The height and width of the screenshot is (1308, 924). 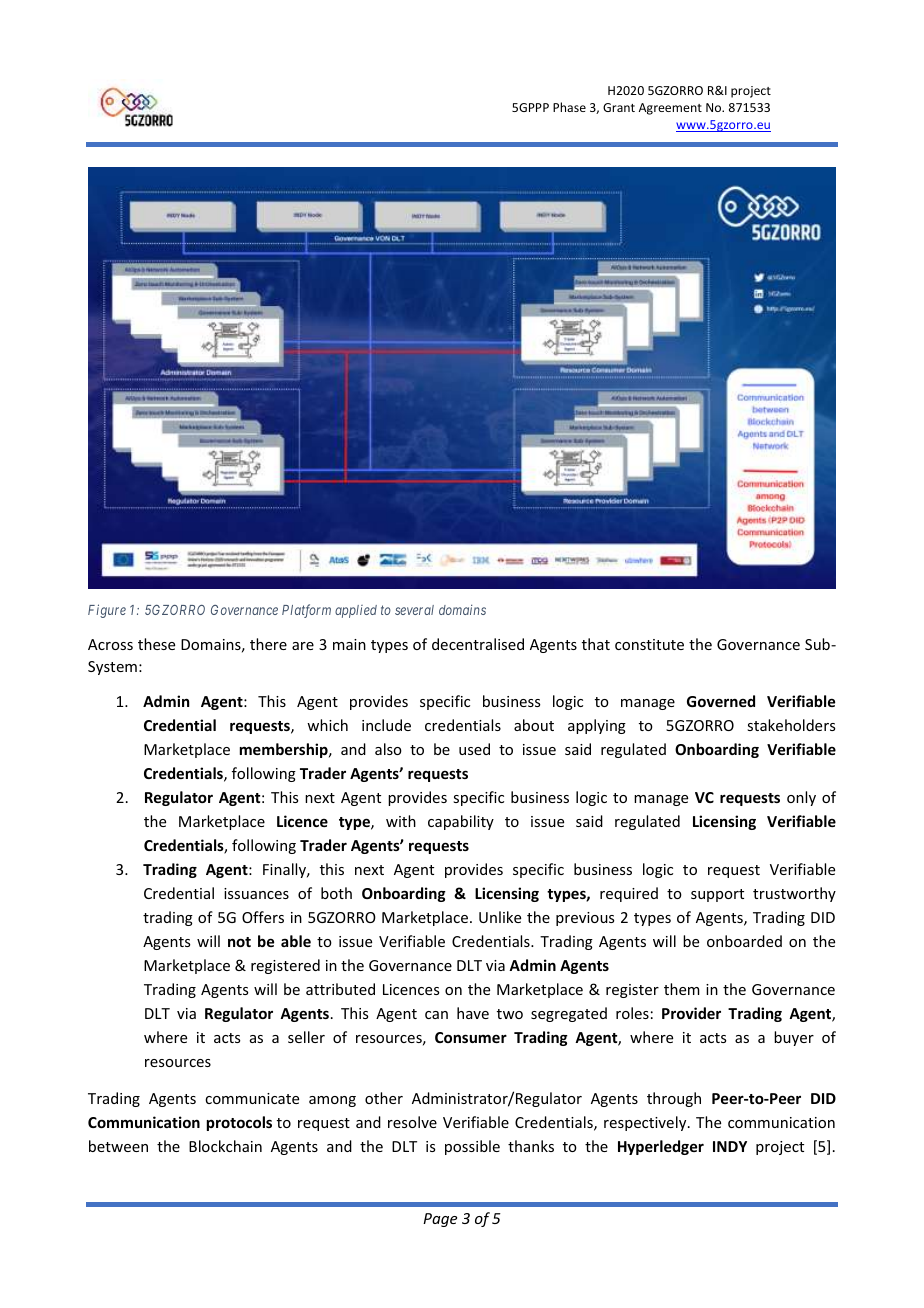 What do you see at coordinates (461, 822) in the screenshot?
I see `capability` at bounding box center [461, 822].
